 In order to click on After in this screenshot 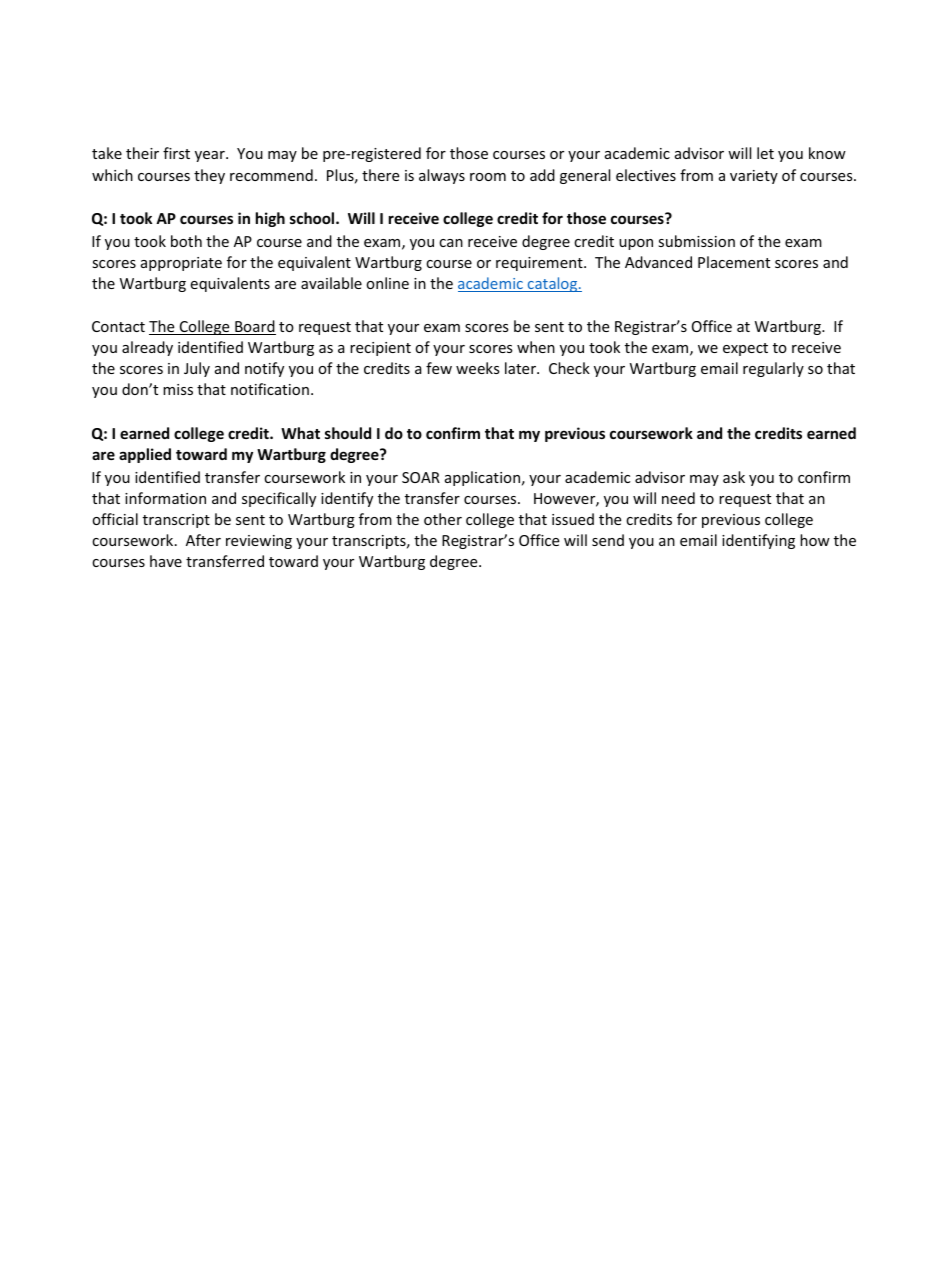, I will do `click(203, 540)`.
